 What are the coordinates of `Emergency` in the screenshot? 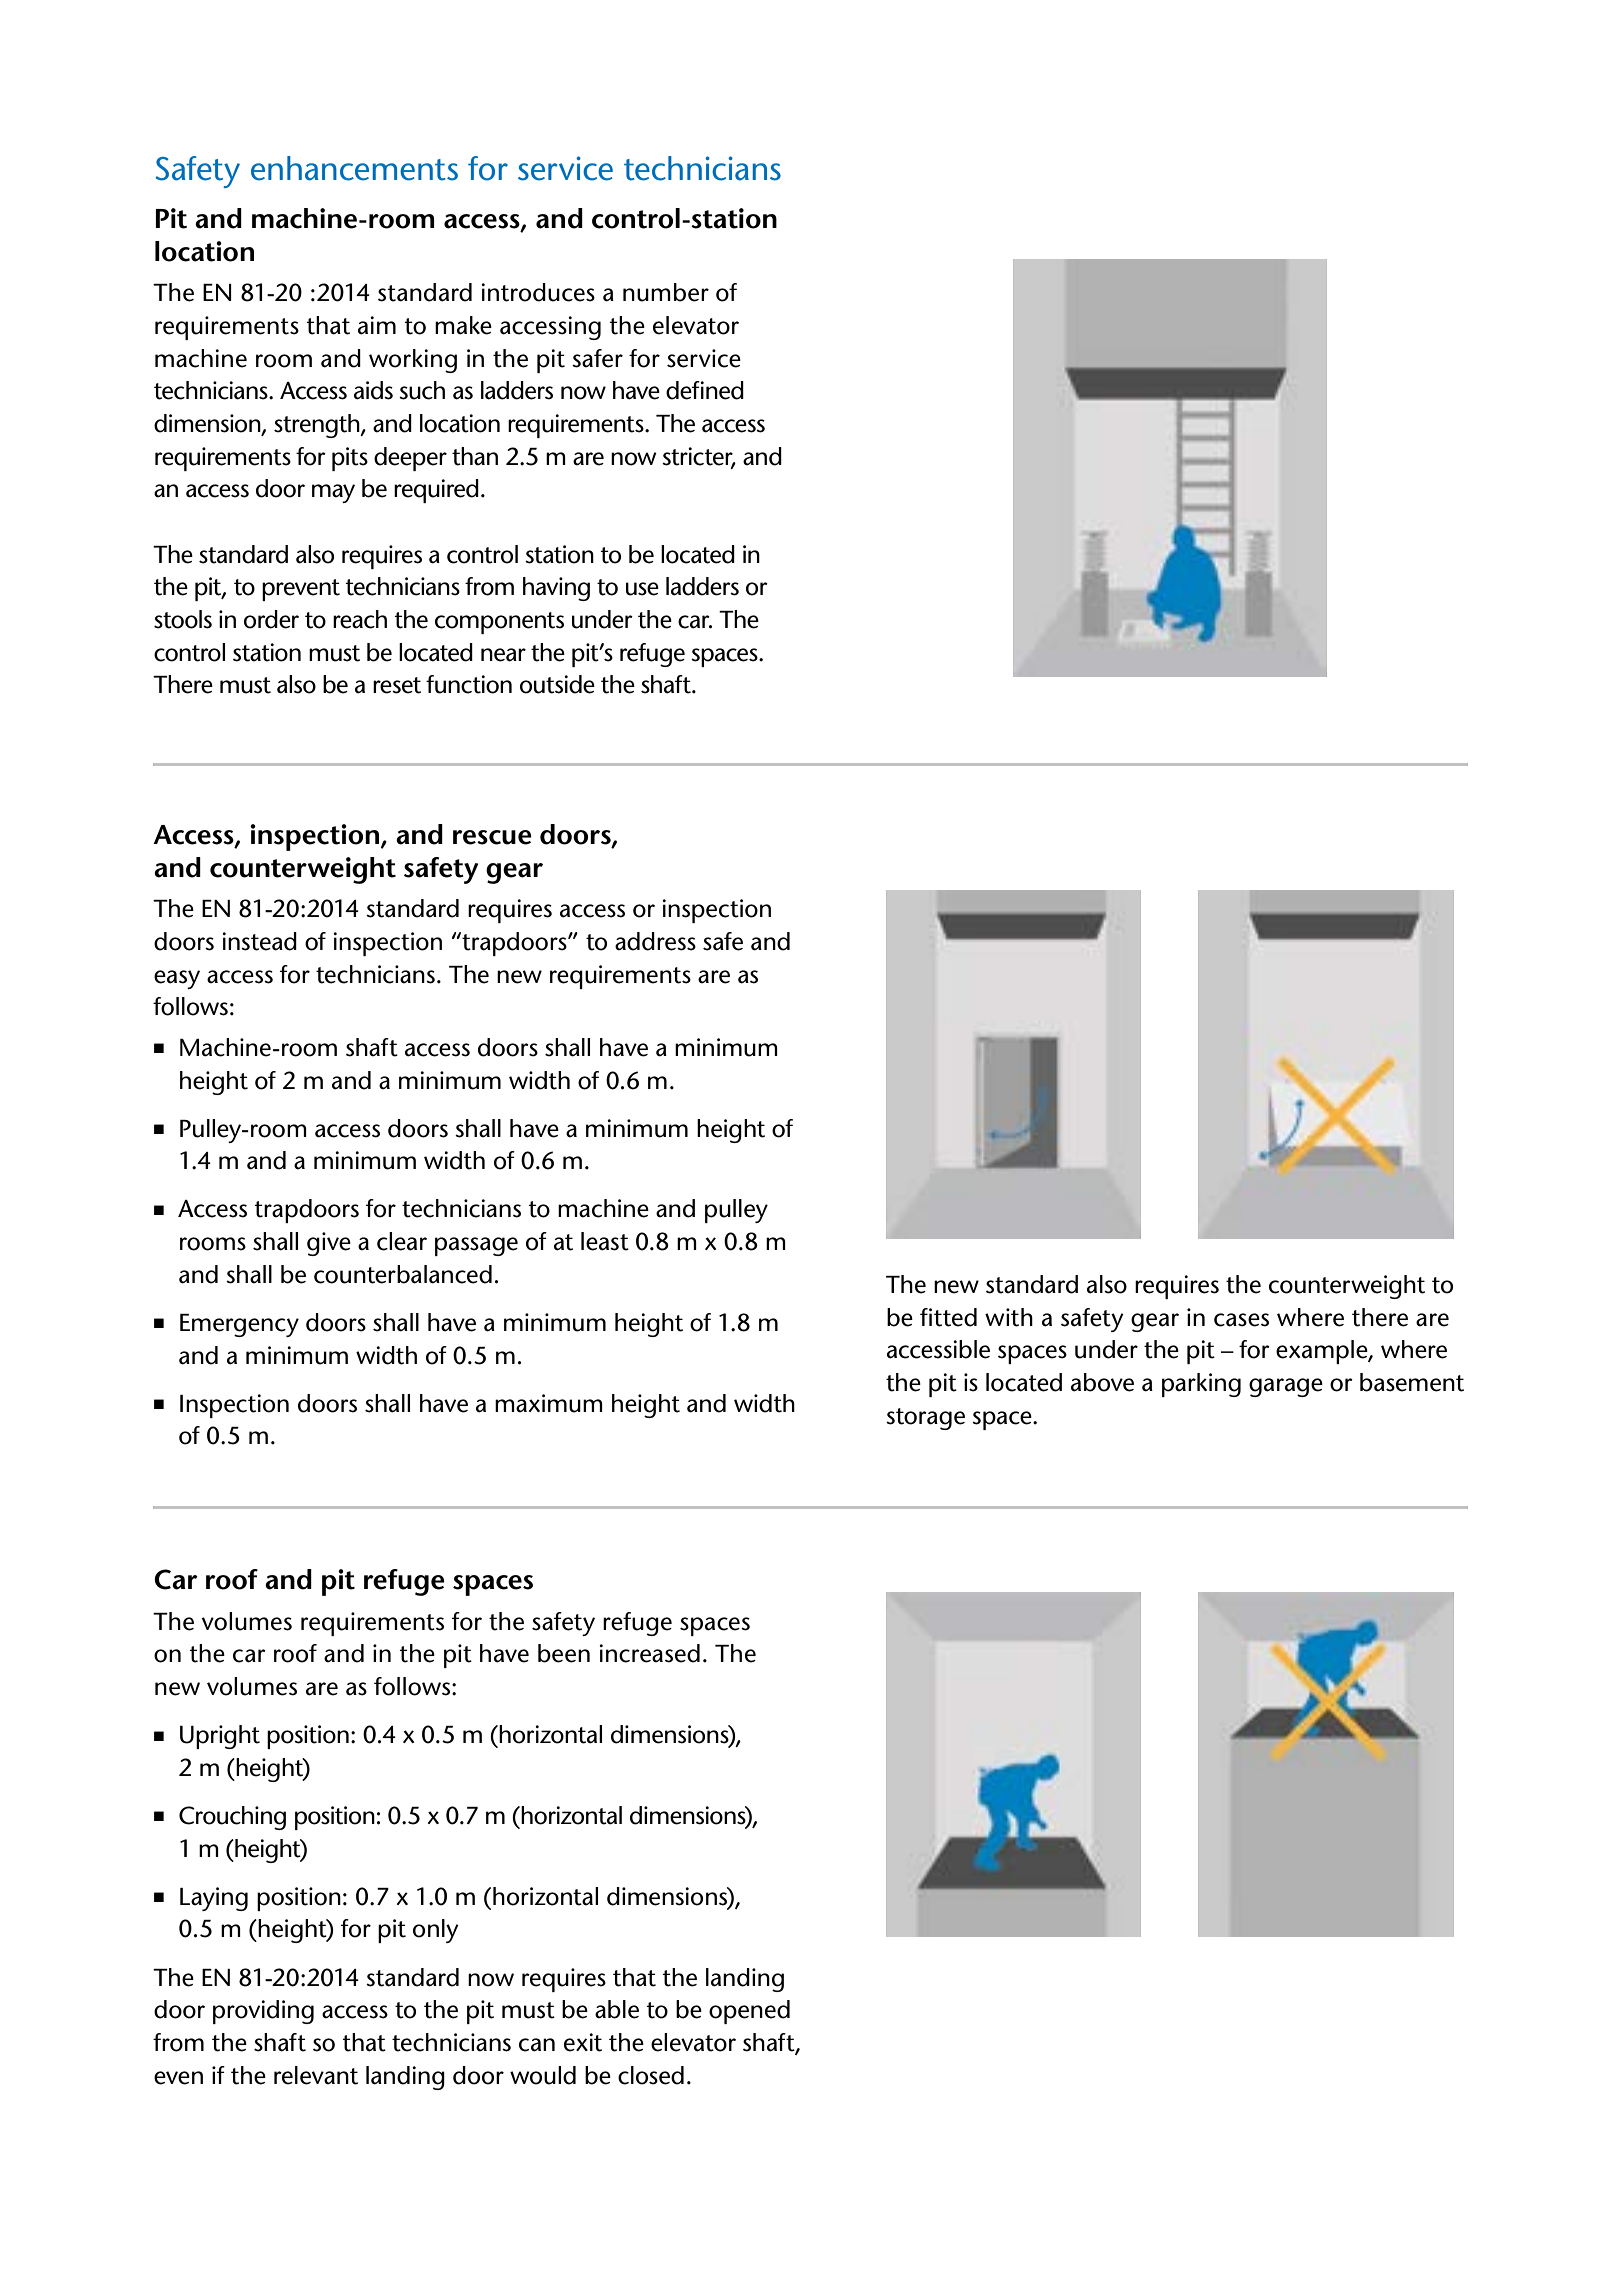 It's located at (239, 1325).
